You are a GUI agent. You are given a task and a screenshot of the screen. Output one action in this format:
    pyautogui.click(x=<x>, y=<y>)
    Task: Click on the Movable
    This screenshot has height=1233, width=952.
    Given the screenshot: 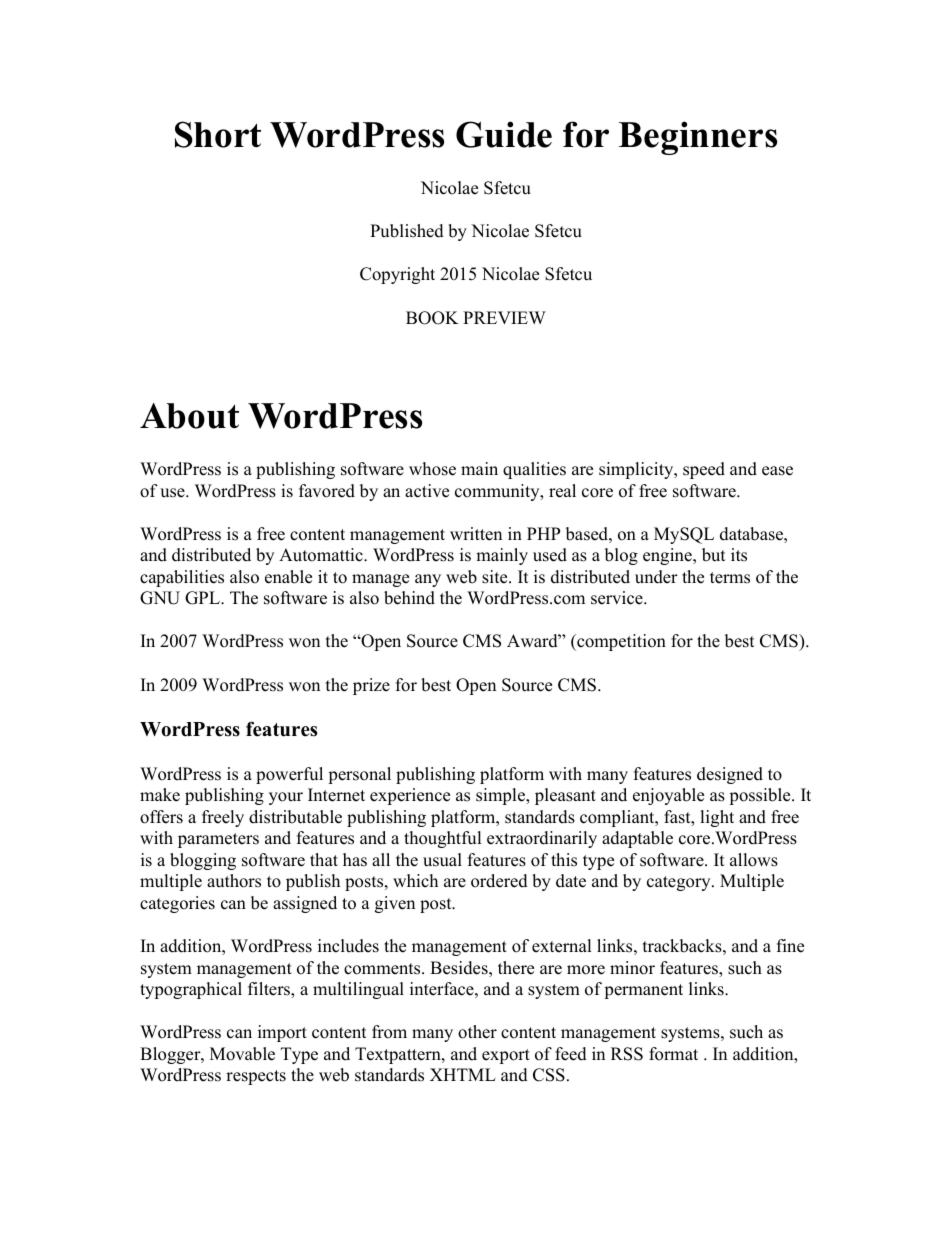 What is the action you would take?
    pyautogui.click(x=242, y=1054)
